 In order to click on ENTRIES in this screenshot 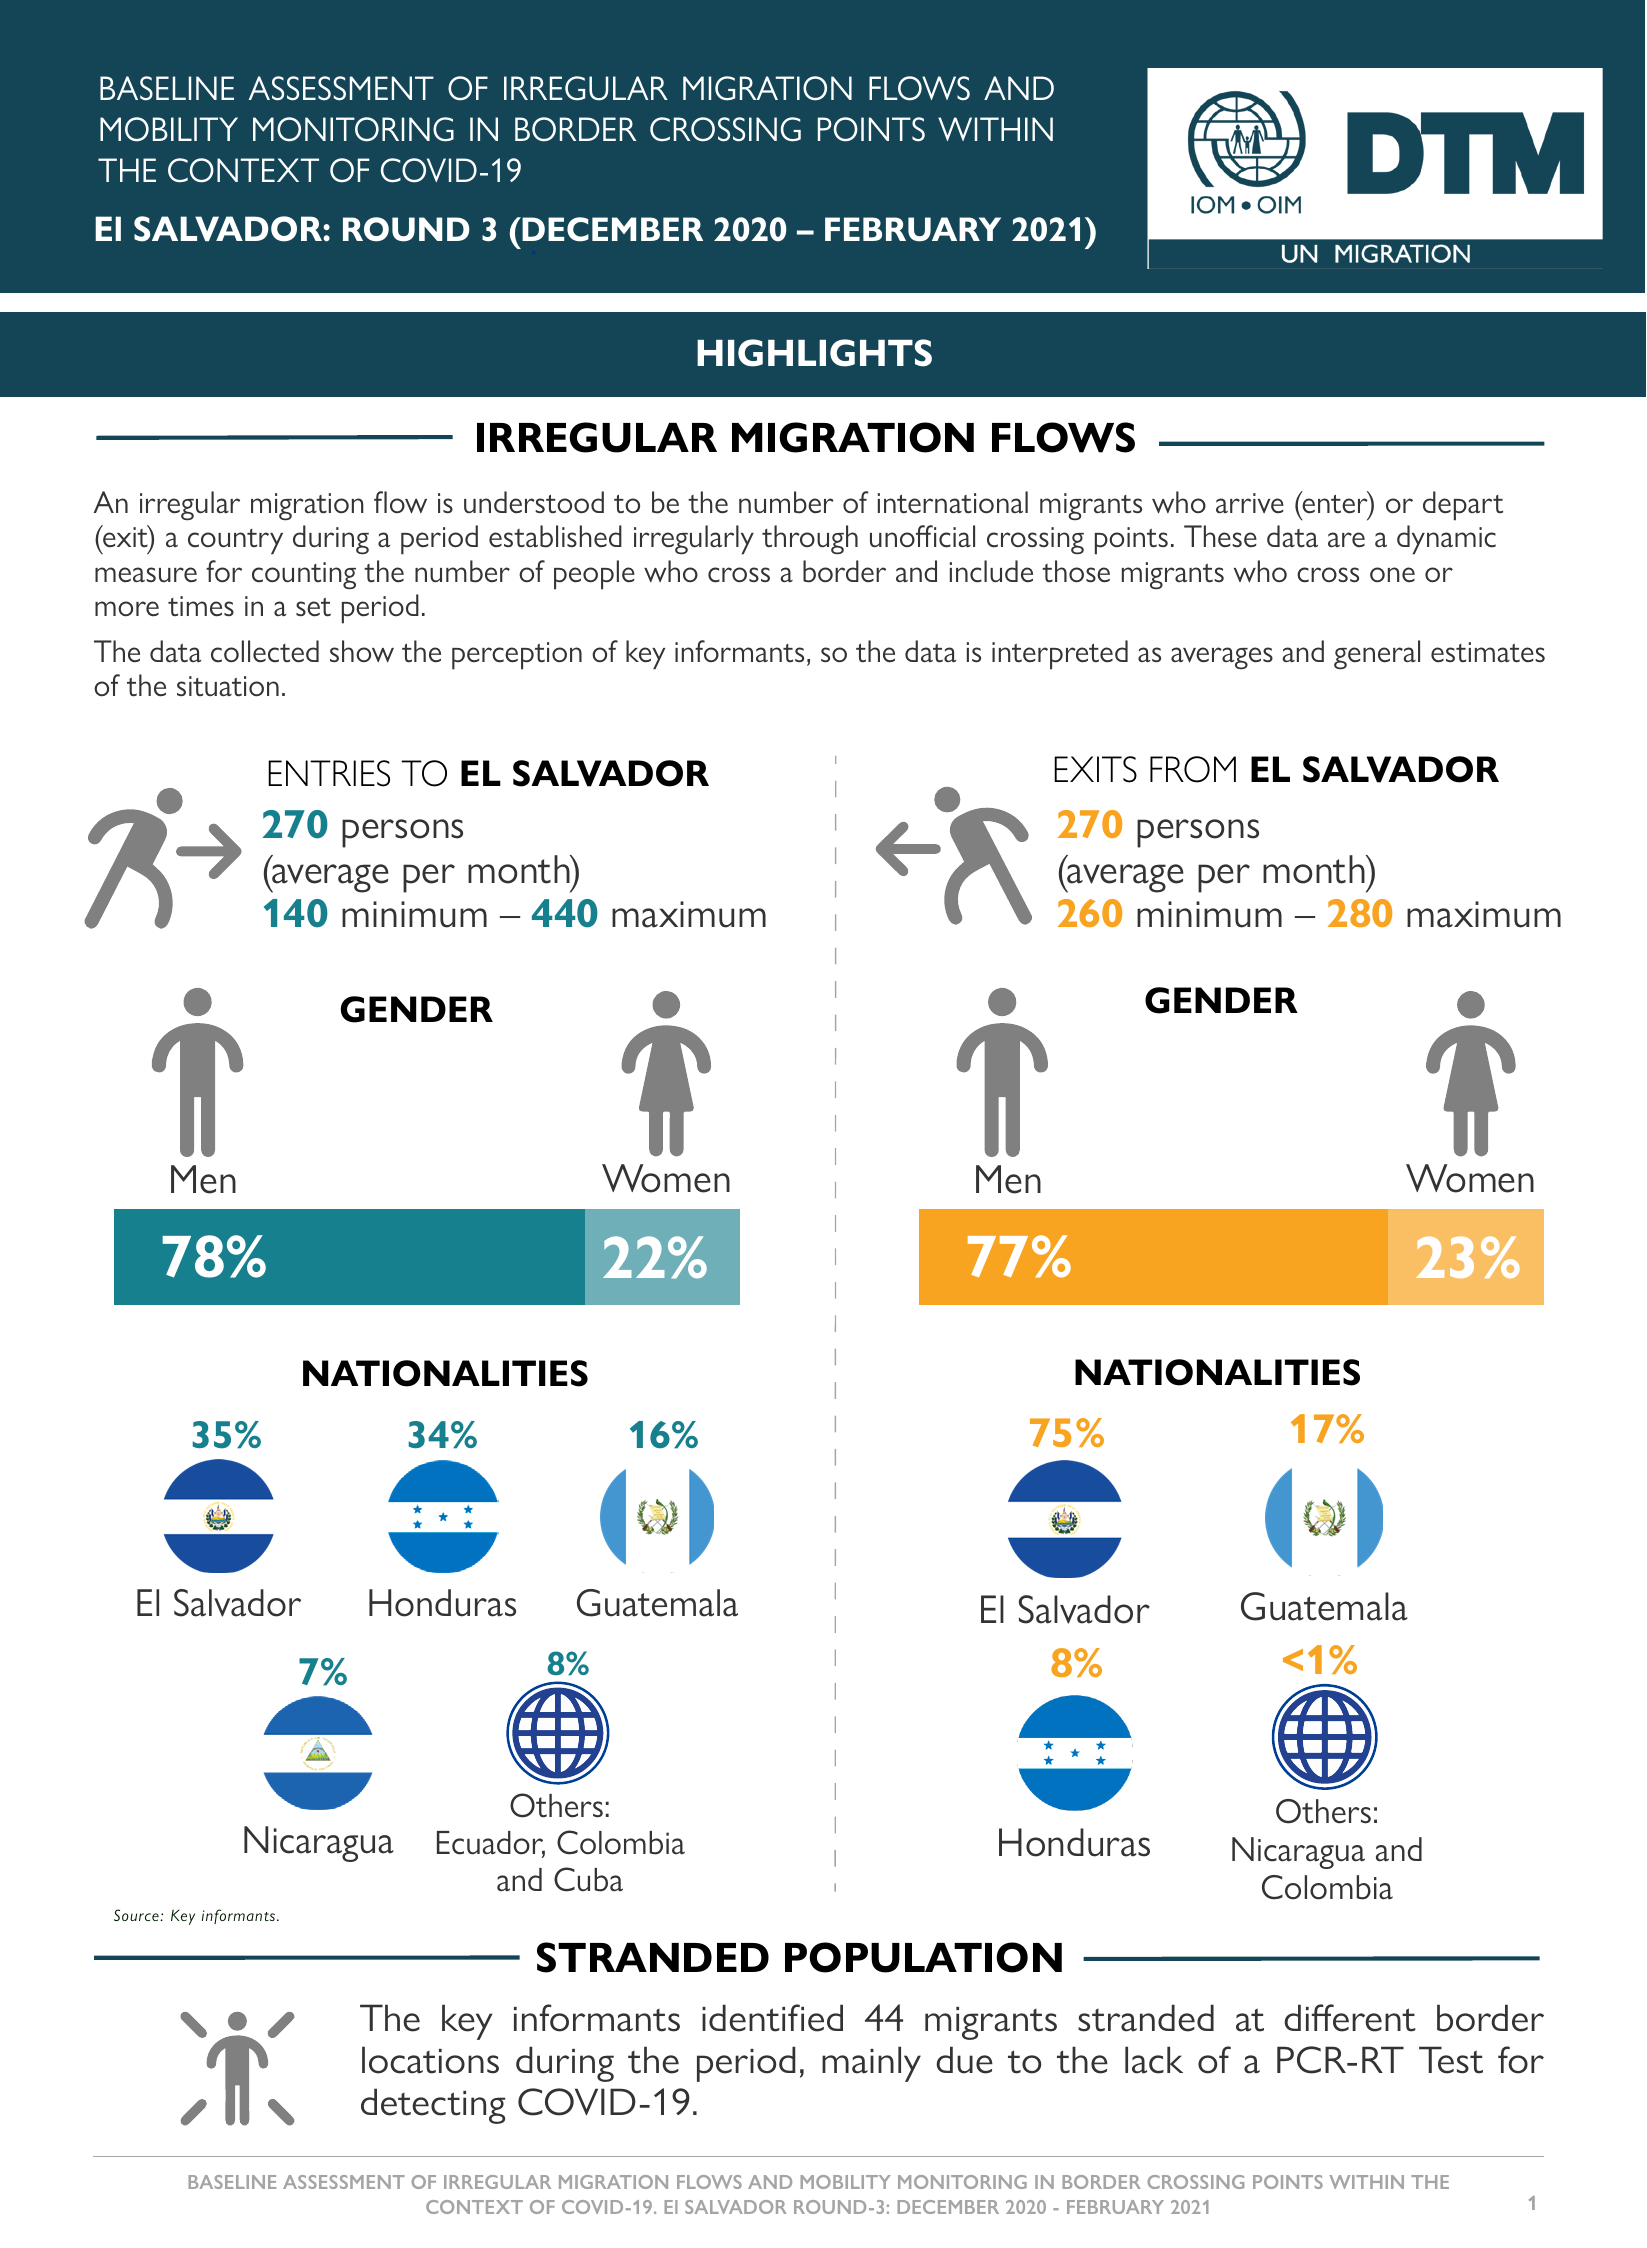, I will do `click(329, 773)`.
